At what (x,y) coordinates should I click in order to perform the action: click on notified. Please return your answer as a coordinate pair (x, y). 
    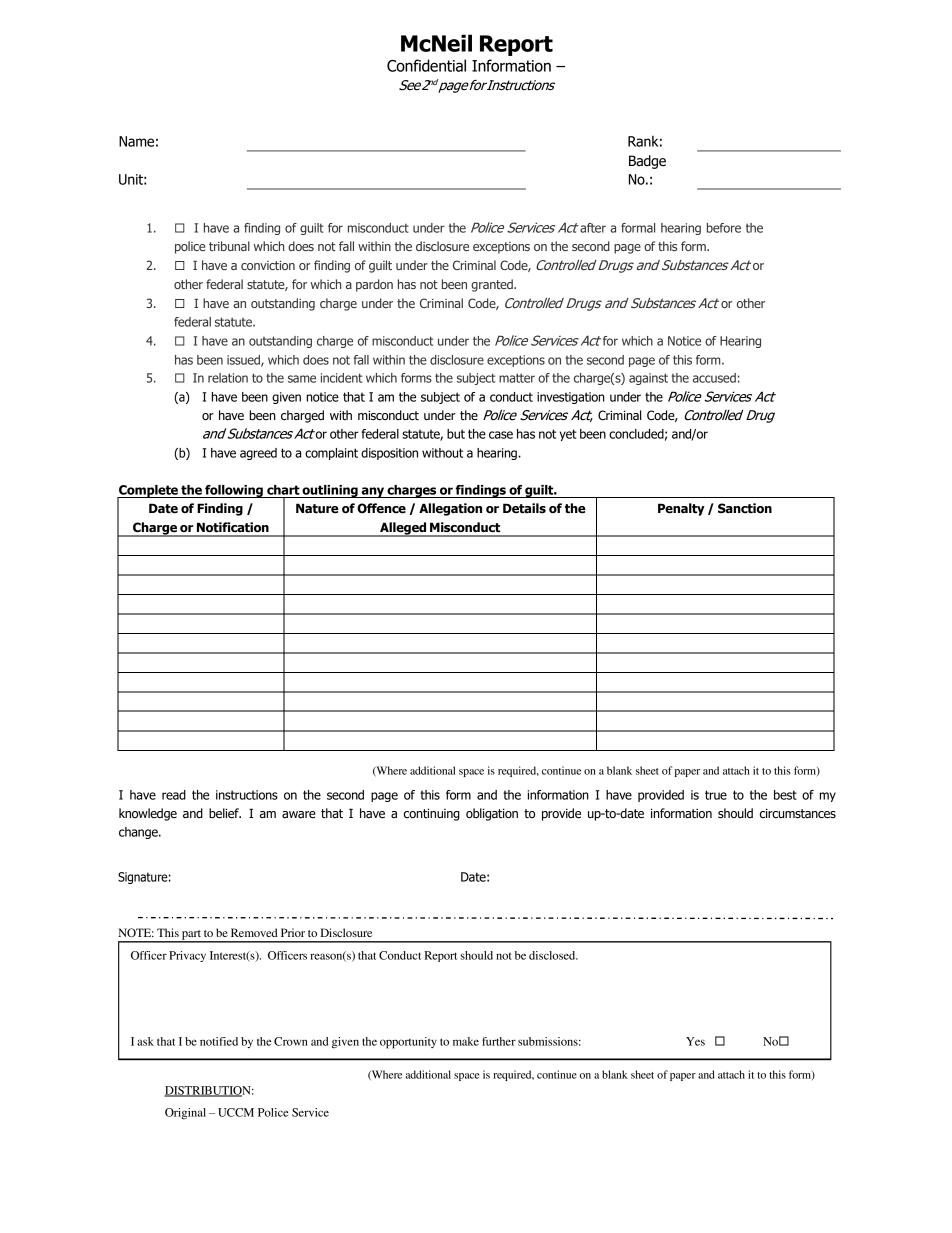
    Looking at the image, I should click on (219, 1041).
